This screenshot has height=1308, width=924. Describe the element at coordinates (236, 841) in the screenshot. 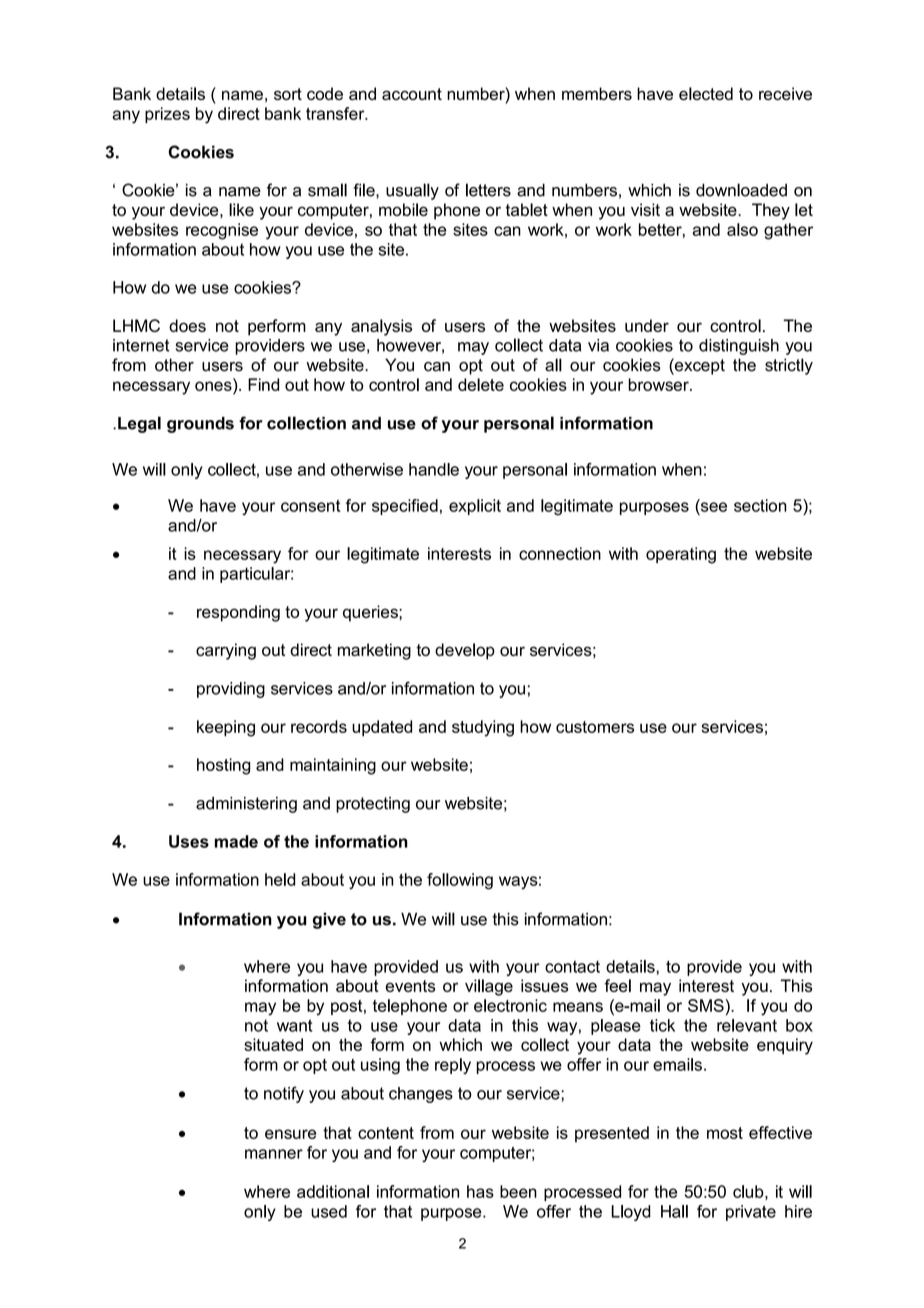

I see `made` at that location.
